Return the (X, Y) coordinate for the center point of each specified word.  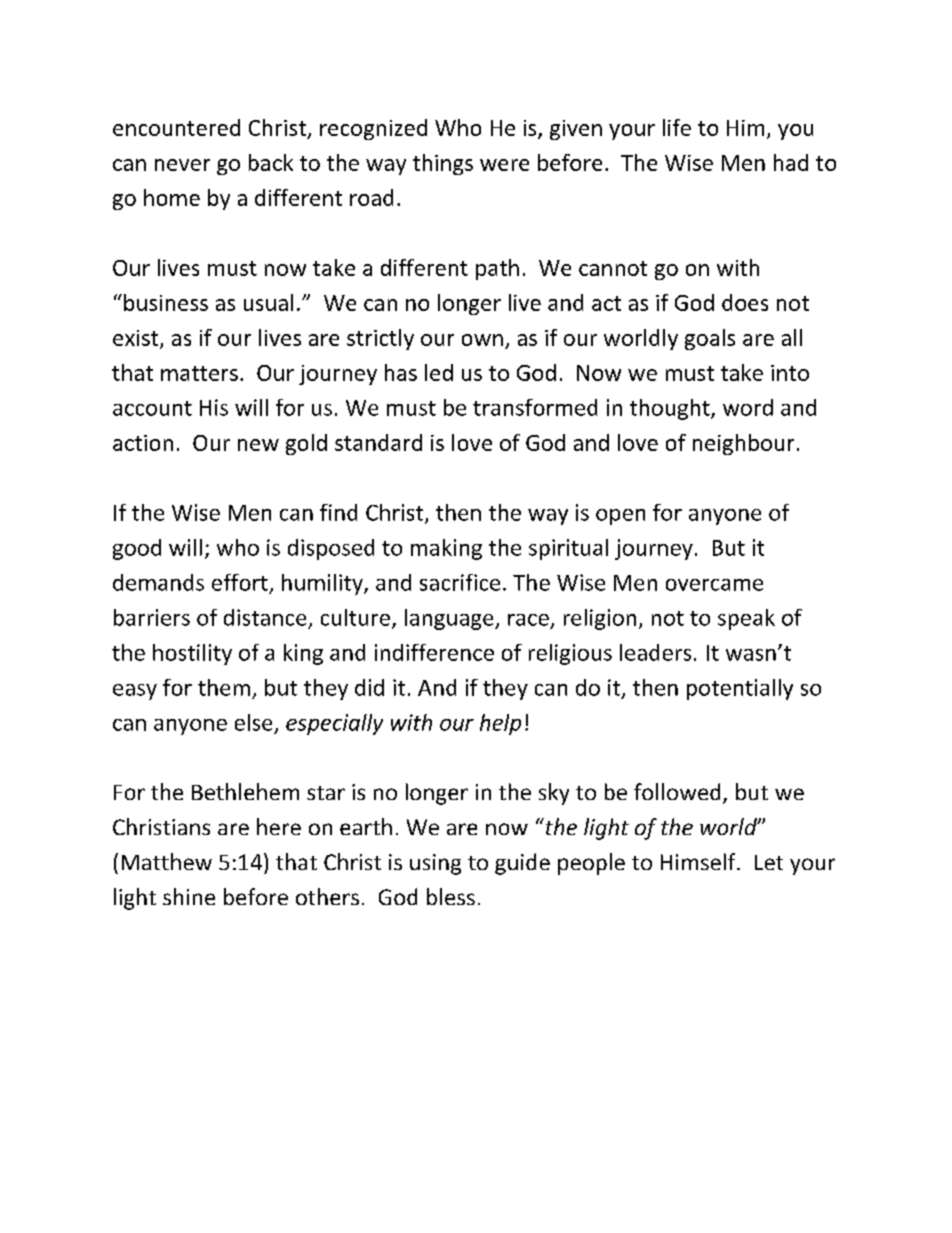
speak (746, 619)
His (214, 407)
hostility (192, 654)
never (182, 165)
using (435, 864)
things (443, 164)
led (439, 372)
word (748, 407)
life (677, 127)
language (450, 619)
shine (189, 896)
